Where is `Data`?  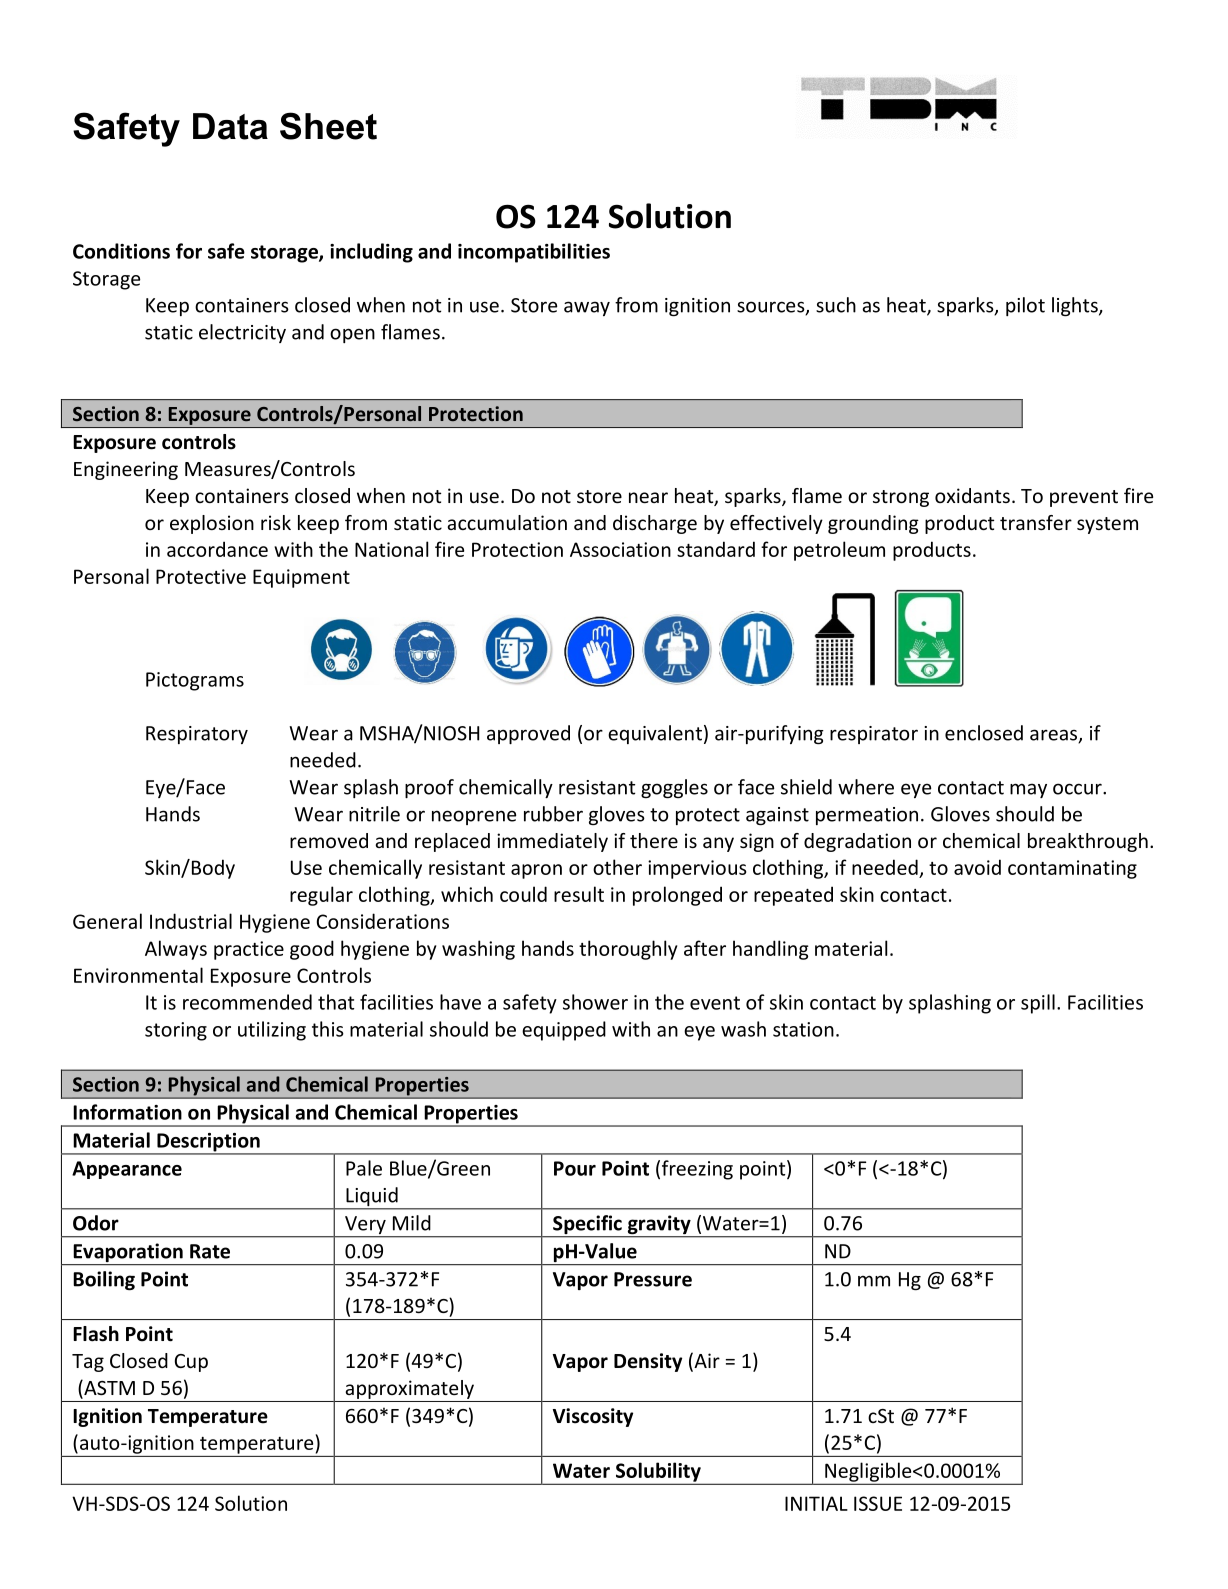 Data is located at coordinates (230, 126).
